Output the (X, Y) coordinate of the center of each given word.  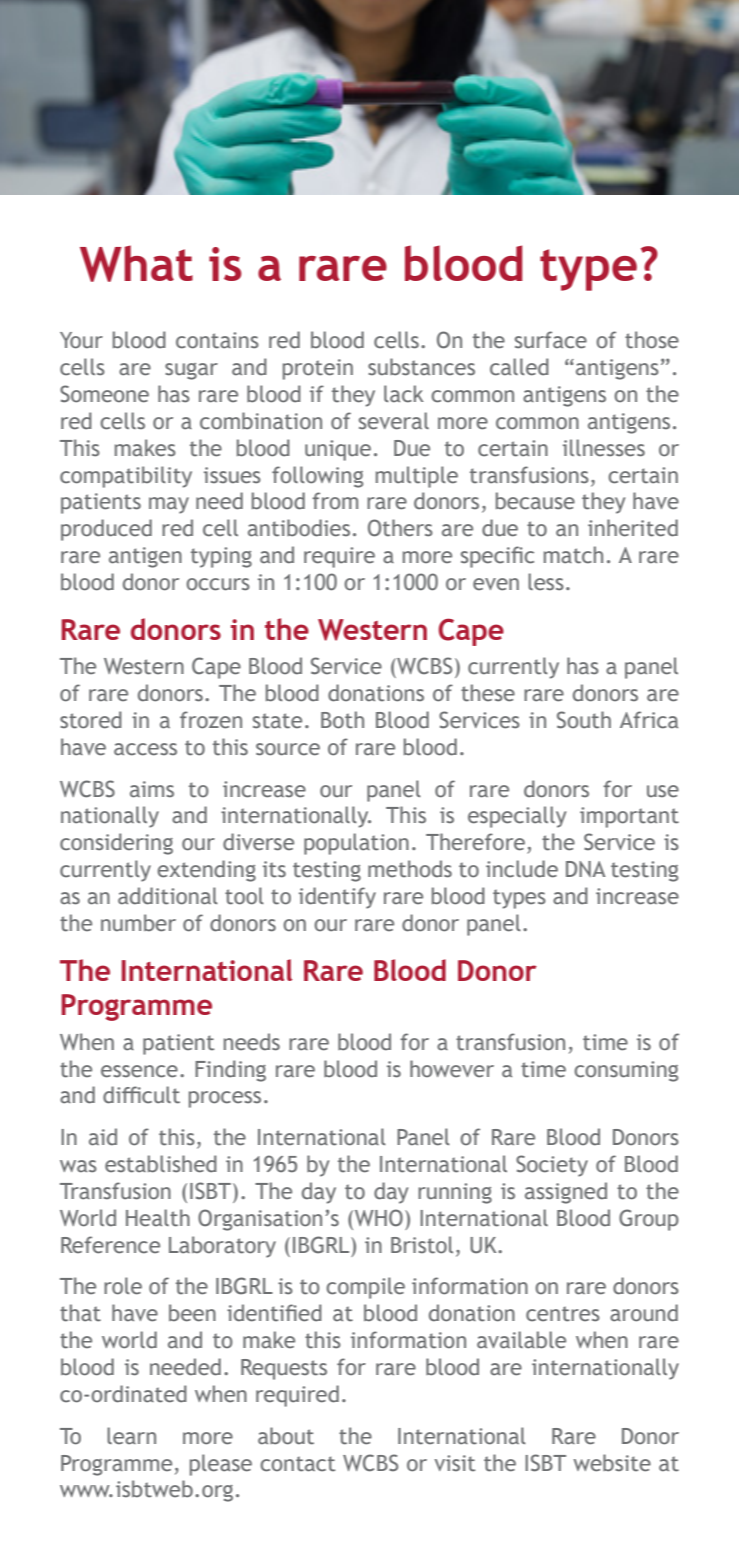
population (356, 844)
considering (116, 844)
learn (131, 1436)
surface (551, 340)
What (136, 263)
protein (318, 369)
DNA (586, 869)
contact (297, 1464)
